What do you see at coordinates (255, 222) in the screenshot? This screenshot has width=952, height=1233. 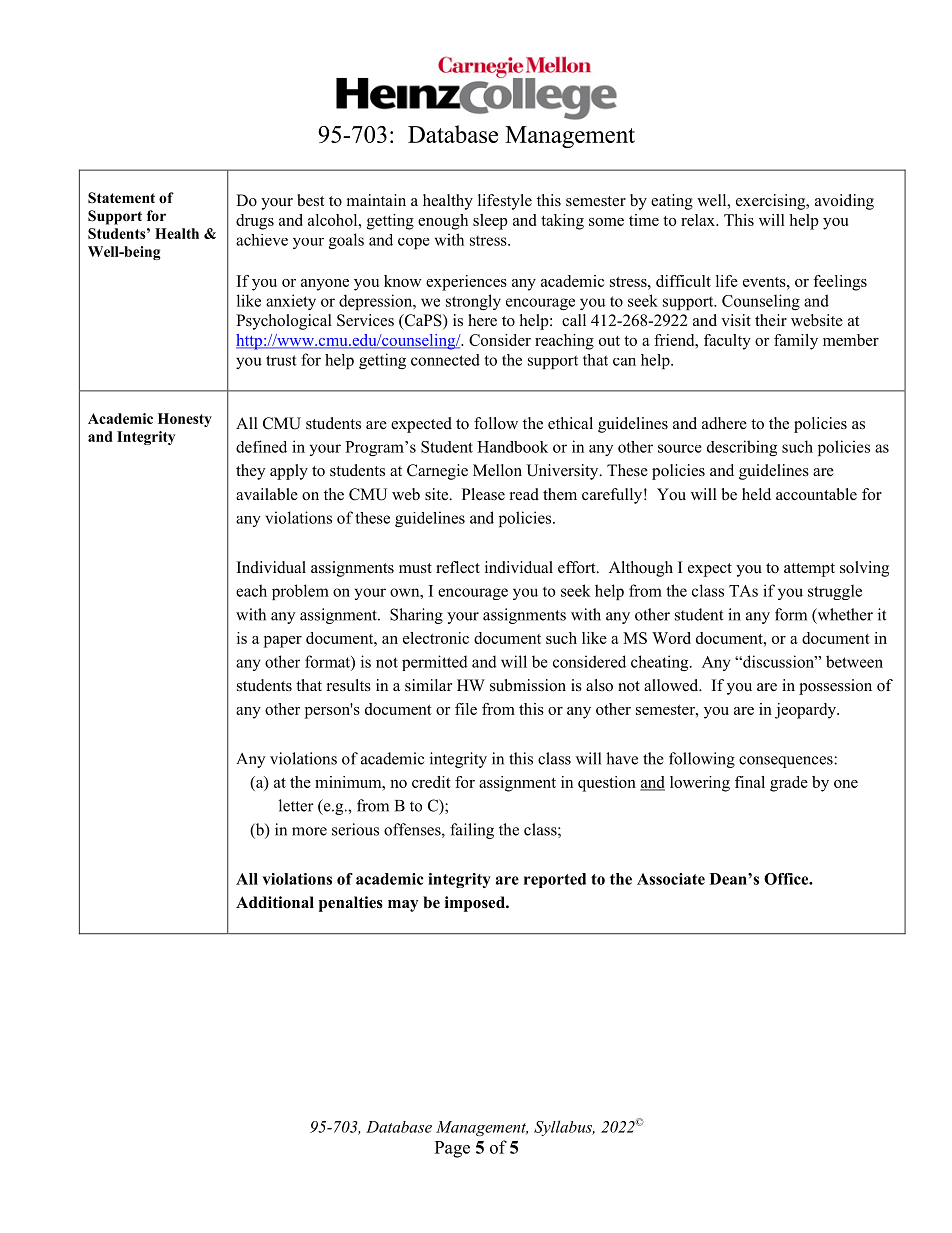 I see `drugs` at bounding box center [255, 222].
